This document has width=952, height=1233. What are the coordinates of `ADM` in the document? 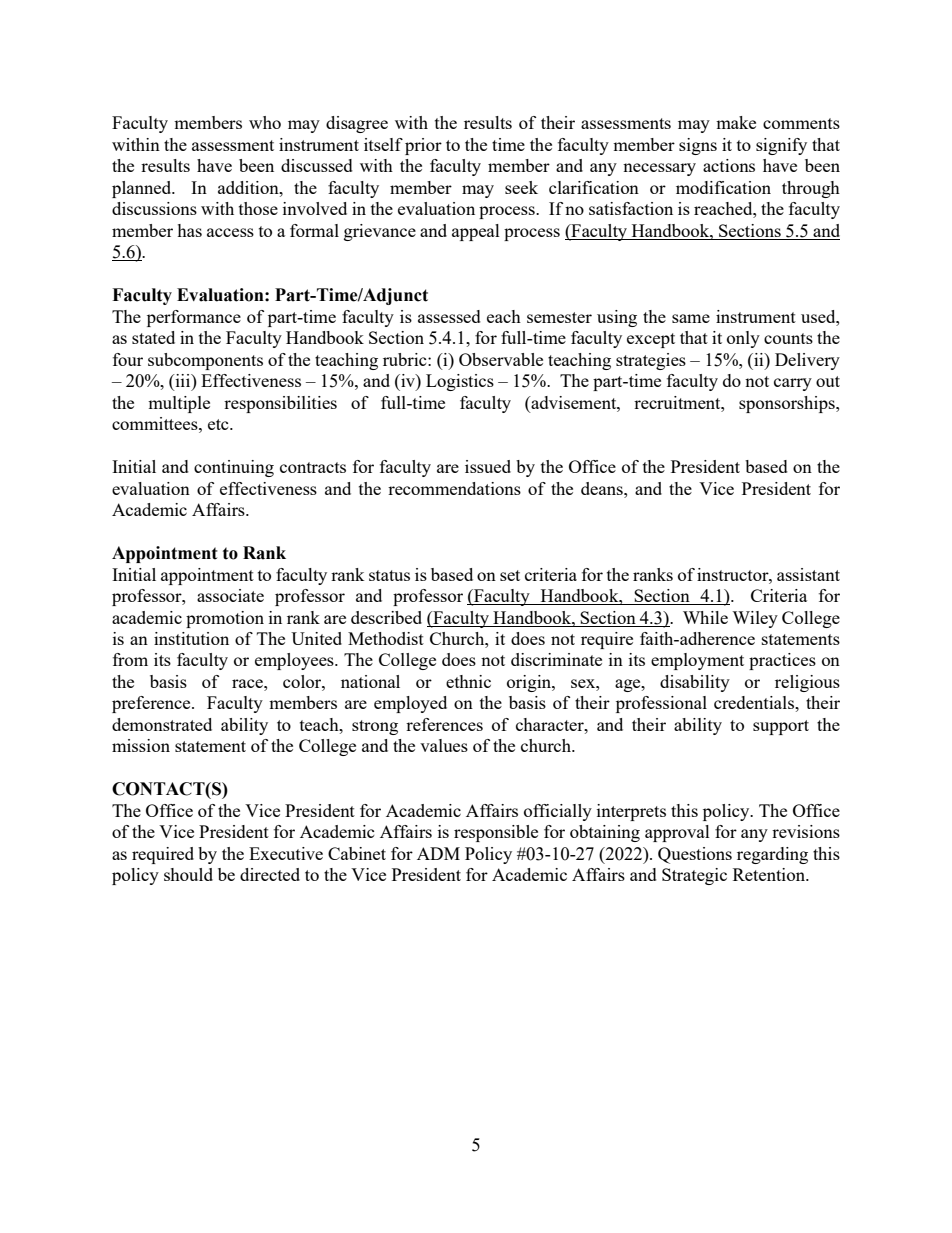 It's located at (438, 853).
